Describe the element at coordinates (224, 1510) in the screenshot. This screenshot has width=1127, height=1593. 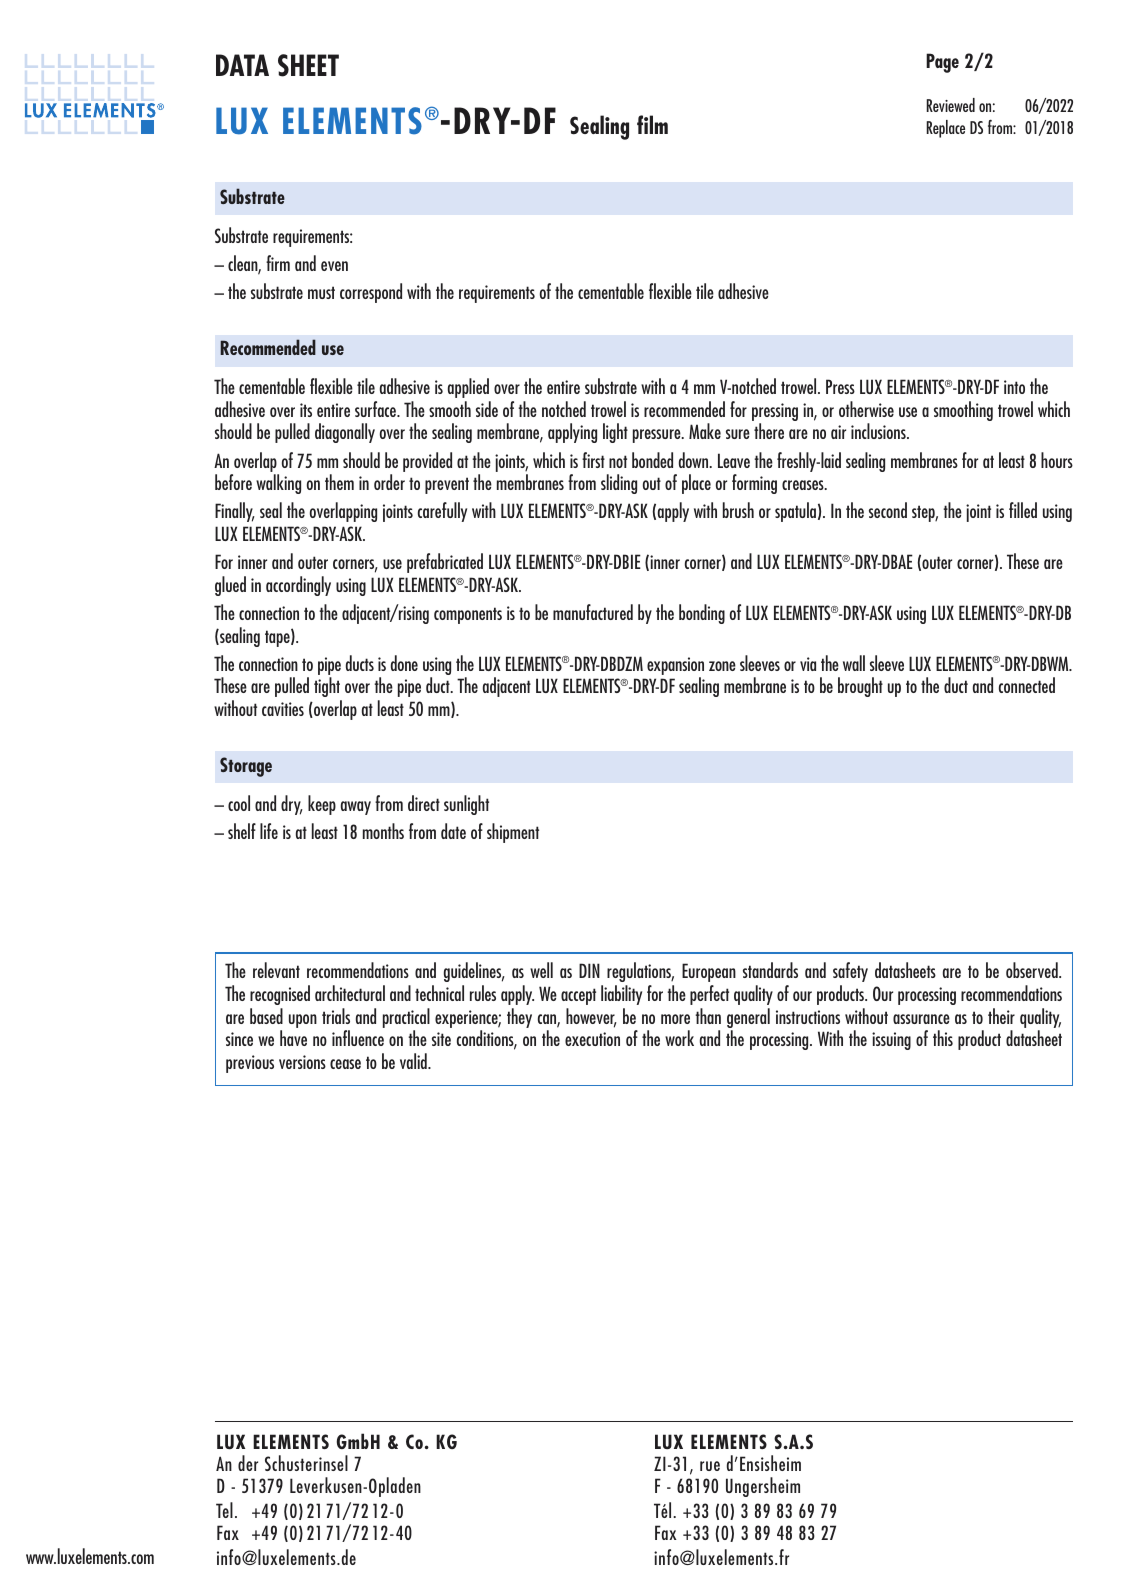
I see `Tel` at that location.
